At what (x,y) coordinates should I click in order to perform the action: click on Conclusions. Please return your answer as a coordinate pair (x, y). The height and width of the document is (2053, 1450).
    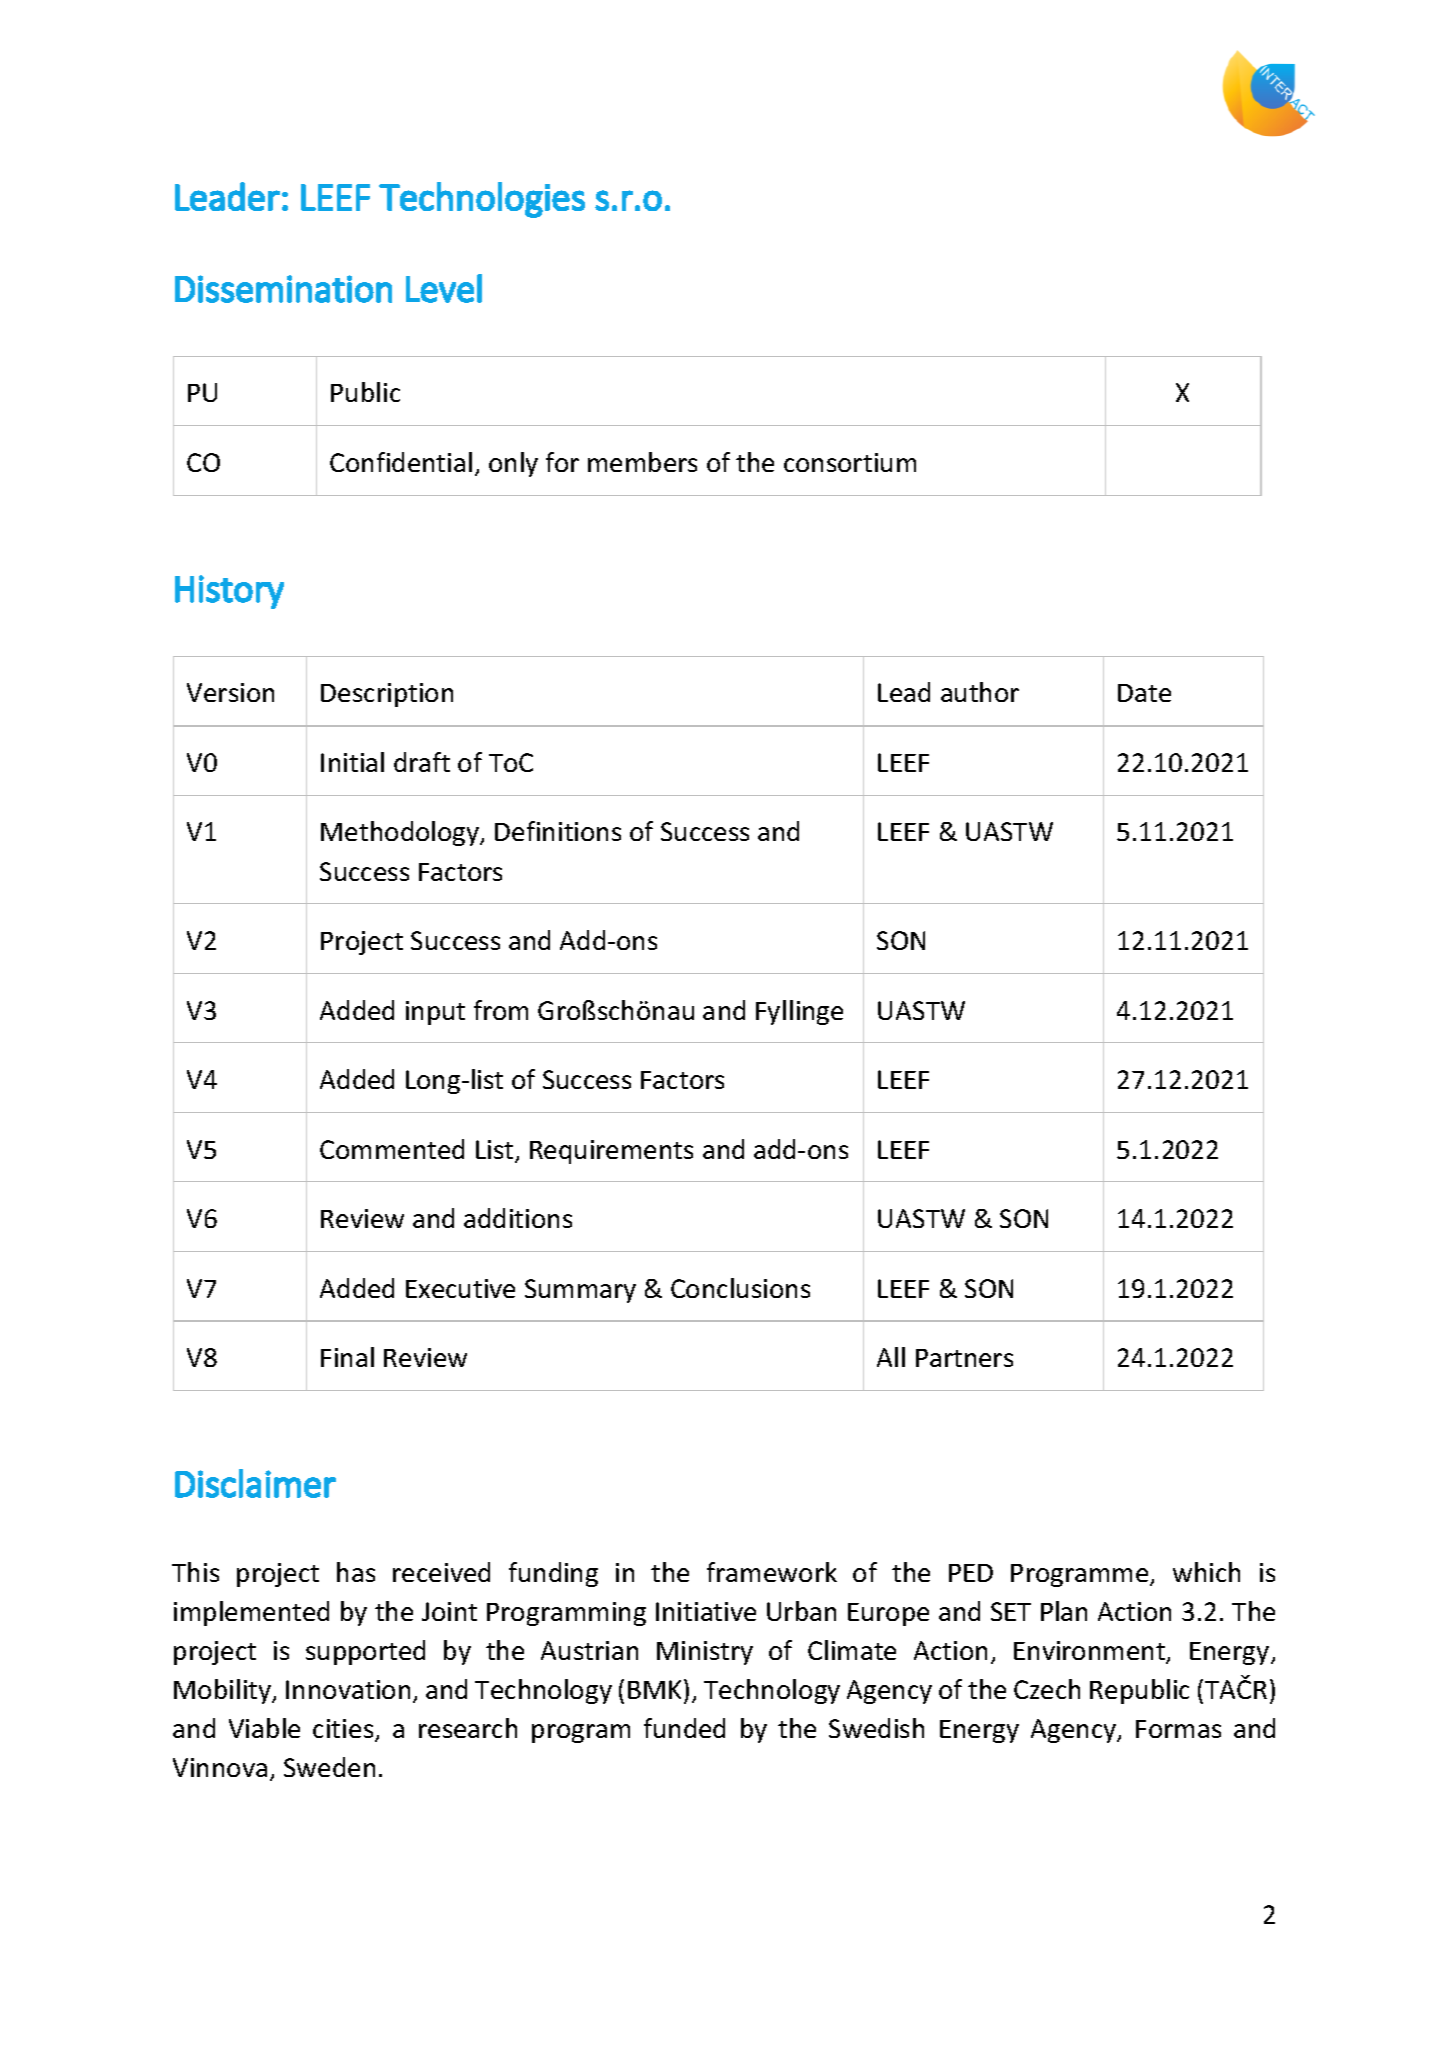
    Looking at the image, I should click on (740, 1288).
